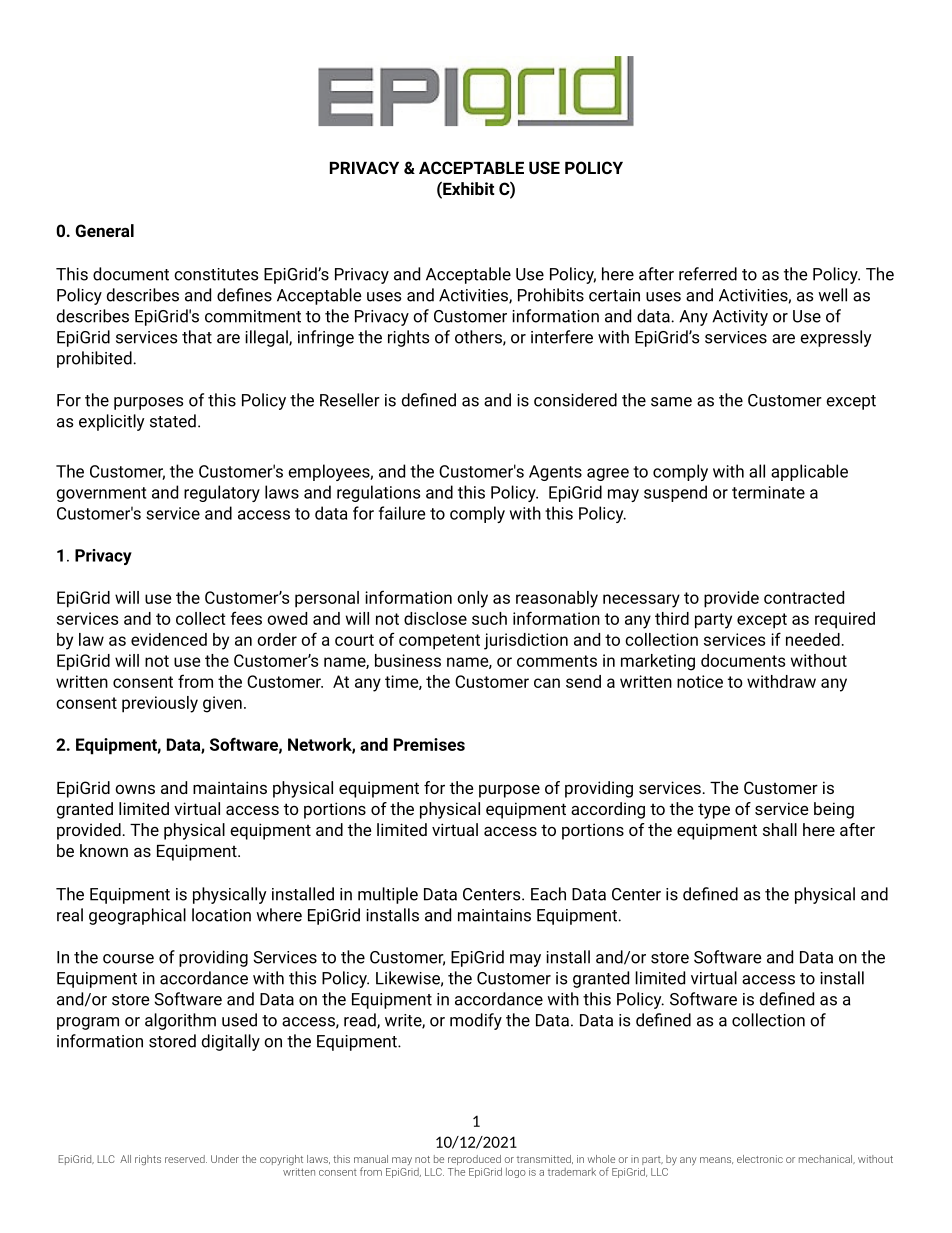 Image resolution: width=952 pixels, height=1233 pixels. What do you see at coordinates (475, 1161) in the image?
I see `reproduced` at bounding box center [475, 1161].
